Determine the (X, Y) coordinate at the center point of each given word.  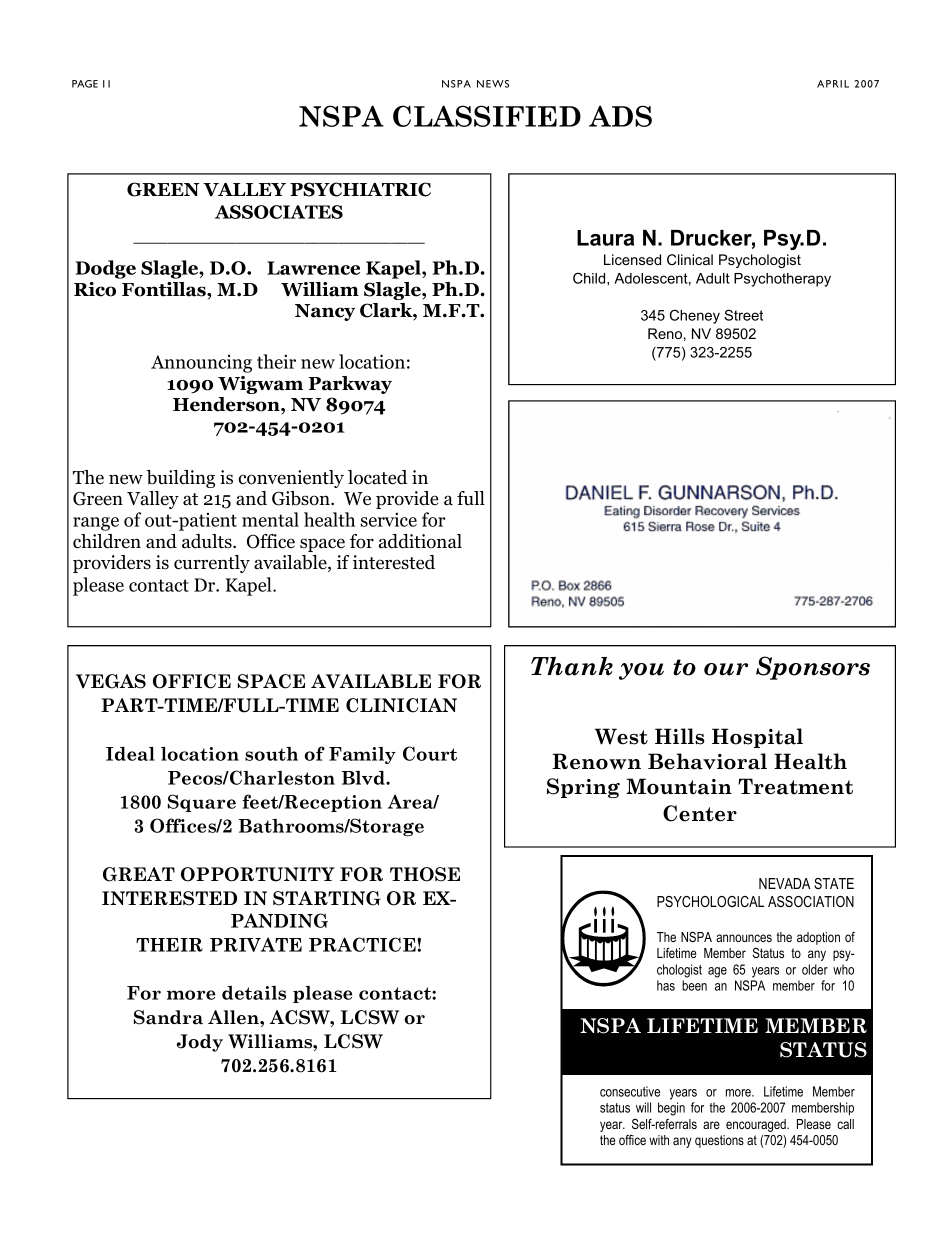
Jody (199, 1043)
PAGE (85, 84)
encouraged (757, 1125)
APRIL (833, 84)
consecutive (630, 1091)
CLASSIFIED (487, 116)
